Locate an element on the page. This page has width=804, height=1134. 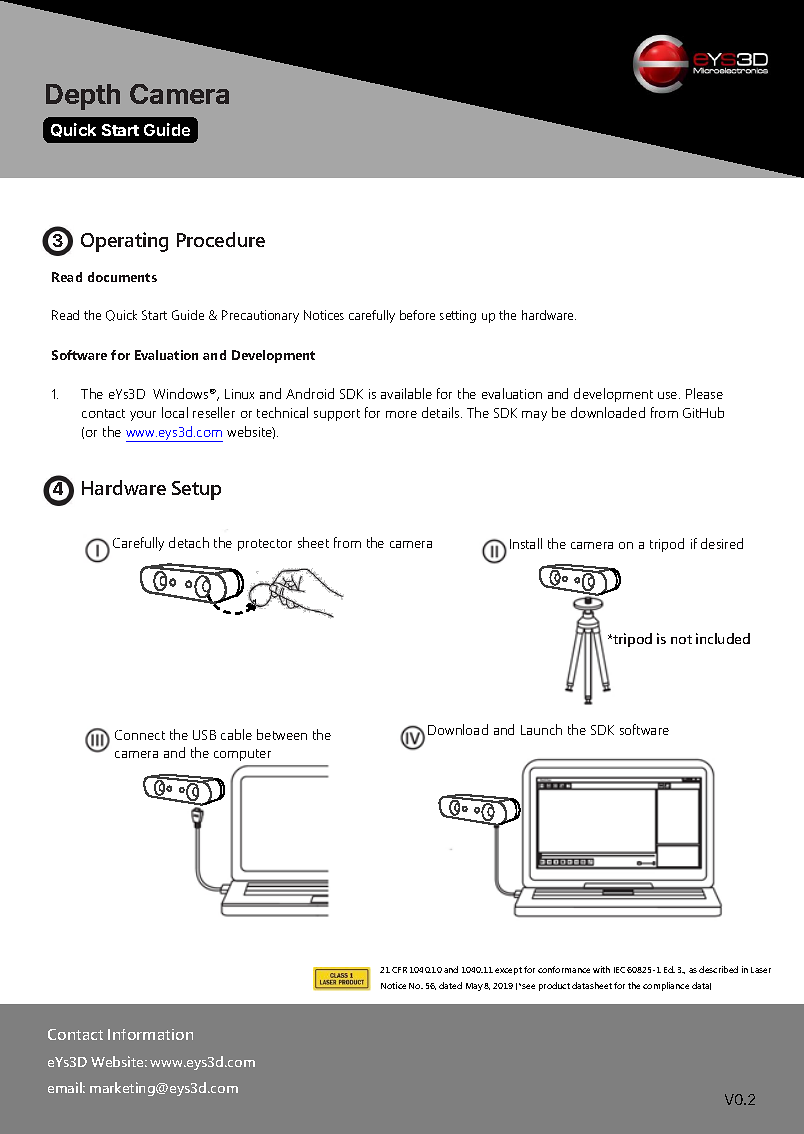
Install is located at coordinates (526, 543).
